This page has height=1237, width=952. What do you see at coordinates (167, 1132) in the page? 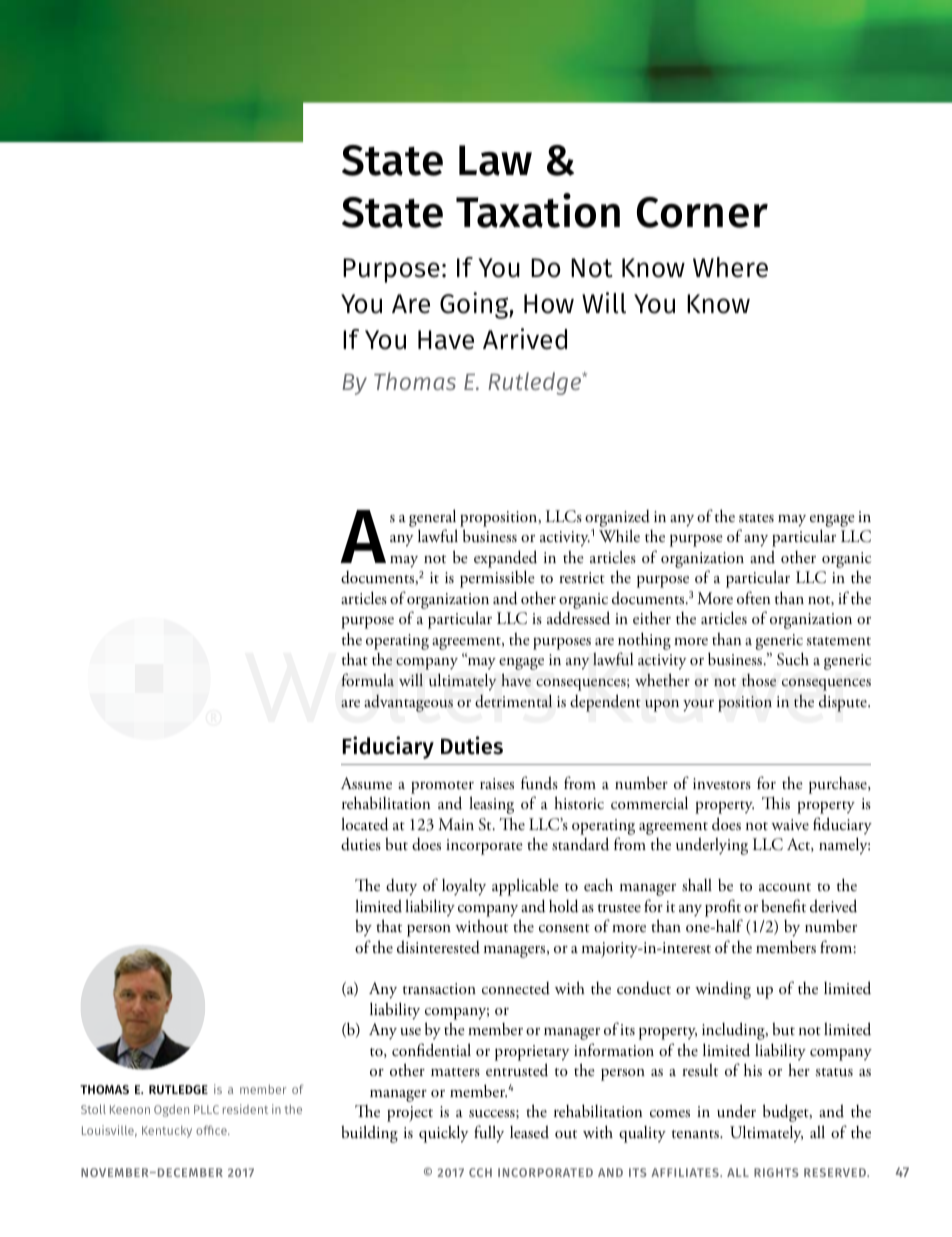
I see `Kentucky` at bounding box center [167, 1132].
